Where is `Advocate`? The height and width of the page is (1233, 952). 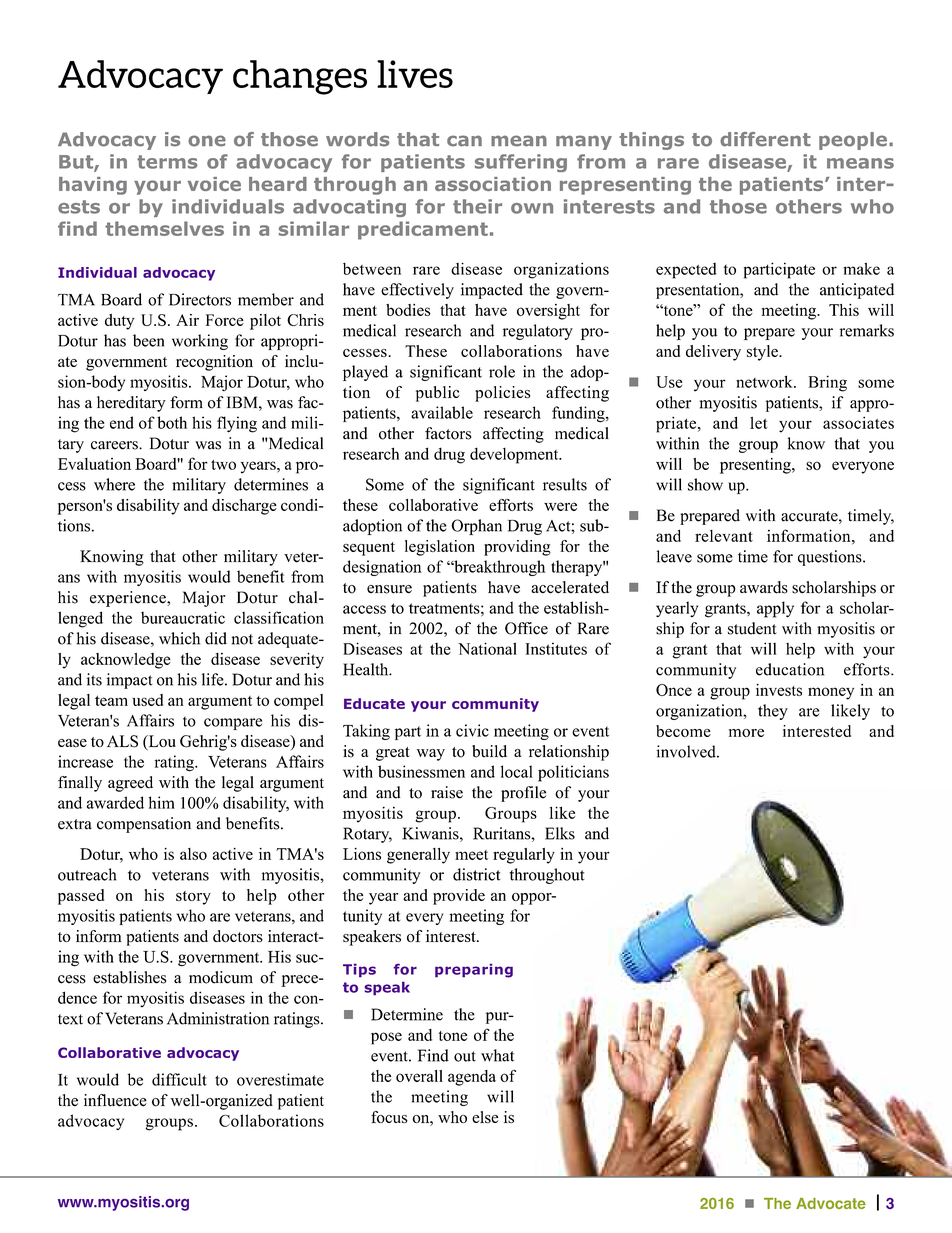
Advocate is located at coordinates (831, 1203).
